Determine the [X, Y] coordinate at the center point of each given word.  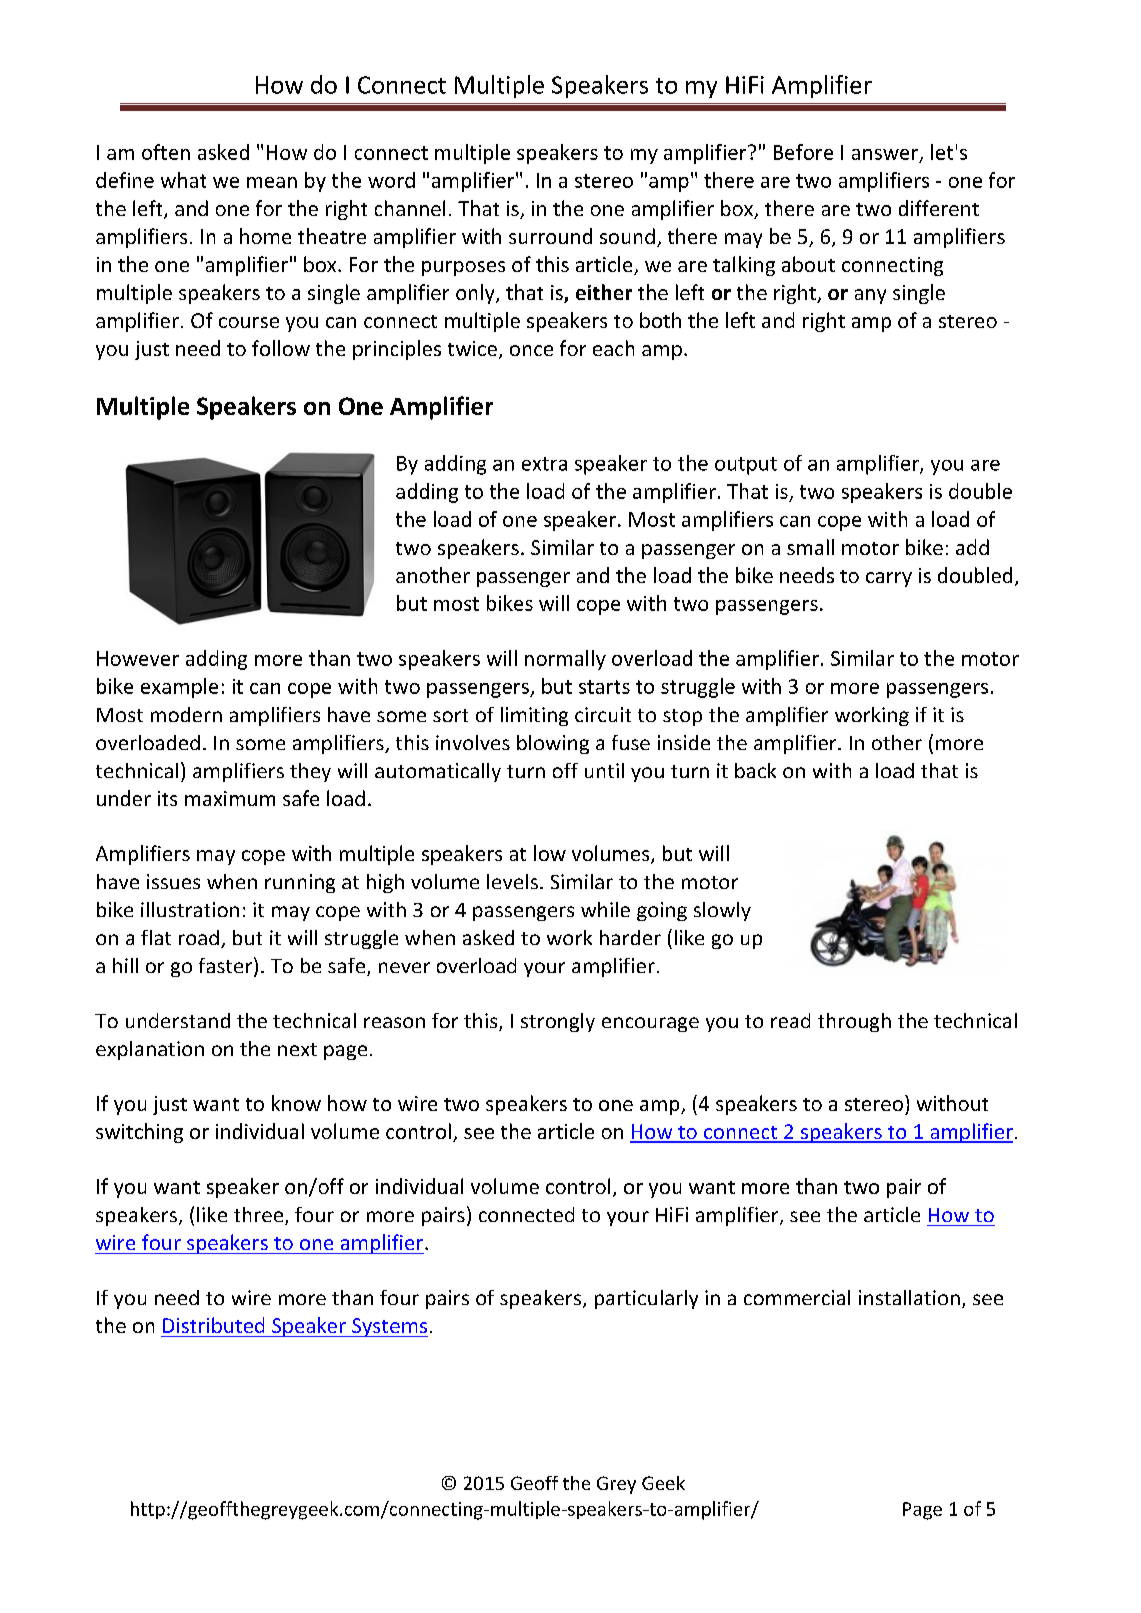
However [138, 658]
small [810, 547]
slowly [722, 911]
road [199, 937]
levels [512, 881]
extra [544, 464]
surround [550, 236]
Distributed [213, 1325]
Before [803, 152]
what [183, 180]
